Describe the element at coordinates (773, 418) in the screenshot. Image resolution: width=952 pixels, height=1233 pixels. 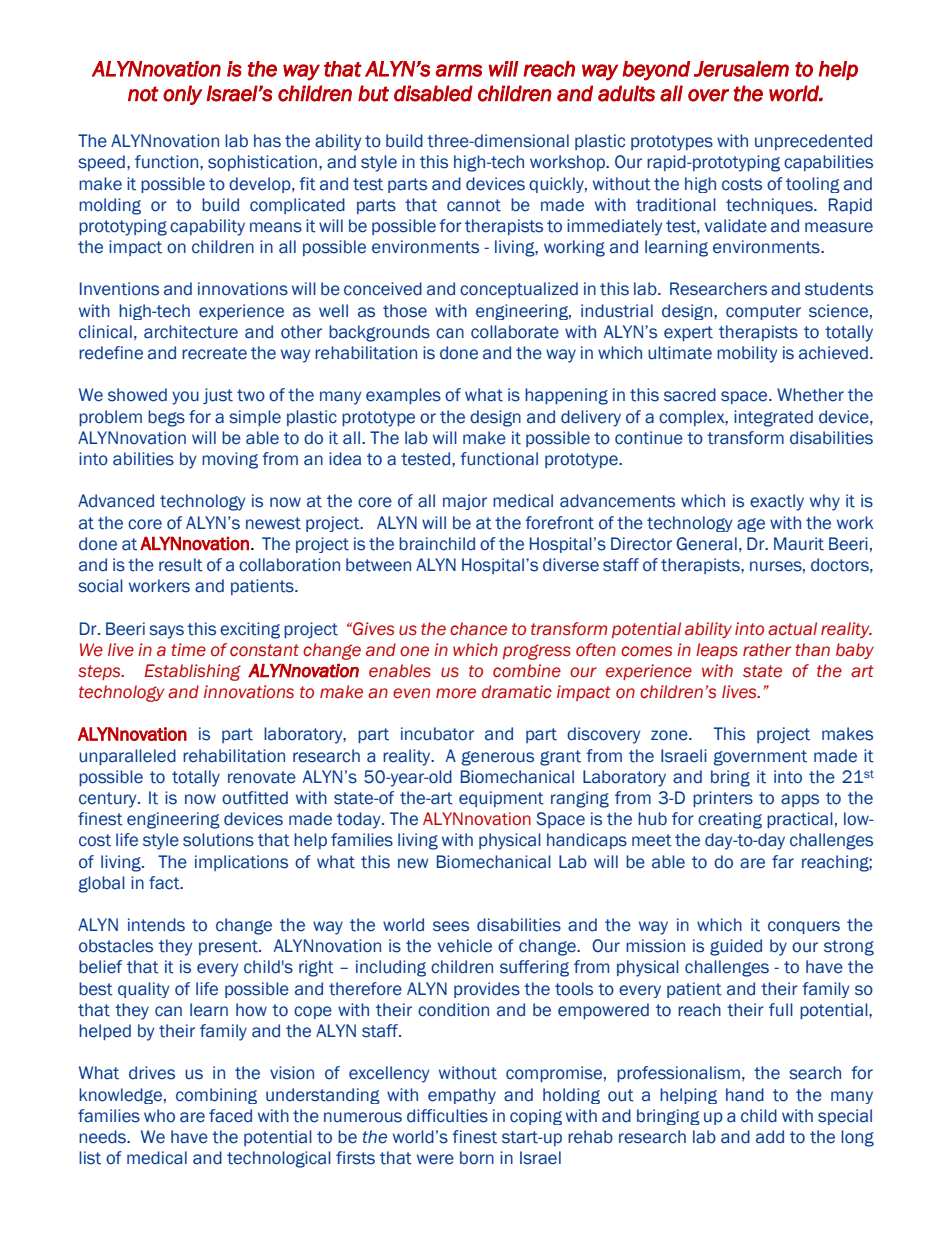
I see `integrated` at that location.
